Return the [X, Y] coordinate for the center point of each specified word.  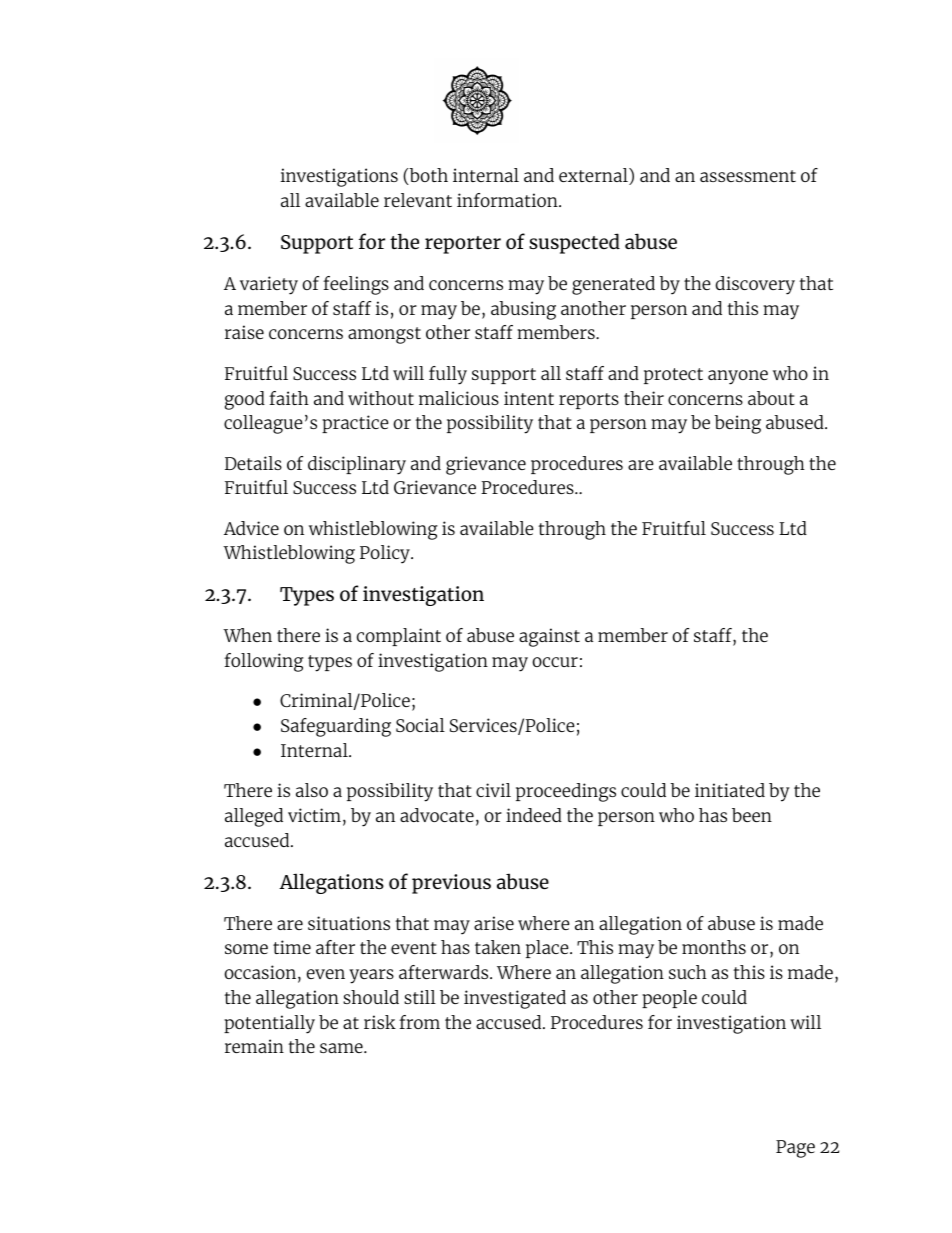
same [342, 1048]
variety [269, 285]
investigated [515, 999]
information [508, 200]
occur [555, 662]
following [264, 662]
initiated [730, 790]
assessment [748, 176]
